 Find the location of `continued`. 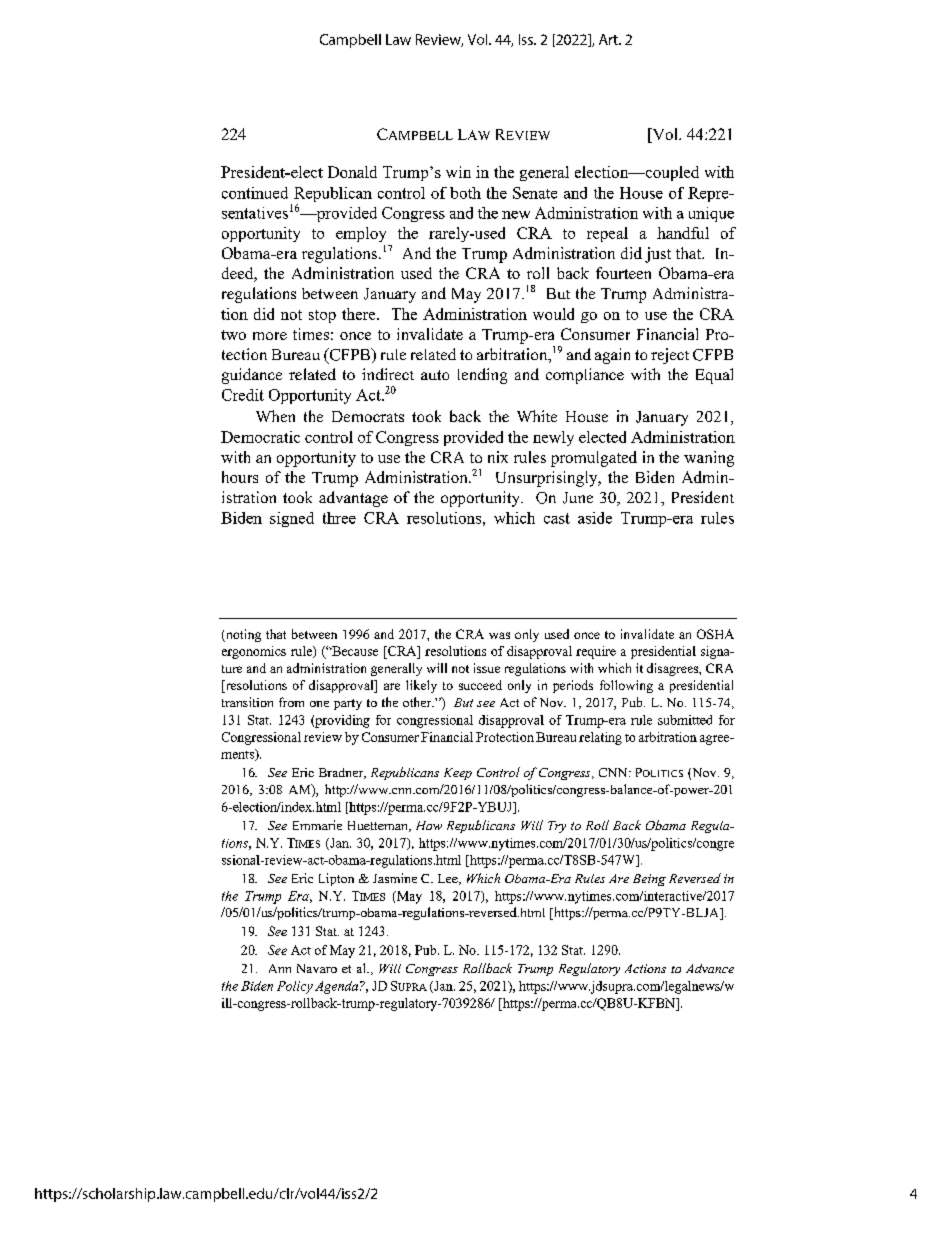

continued is located at coordinates (255, 193).
